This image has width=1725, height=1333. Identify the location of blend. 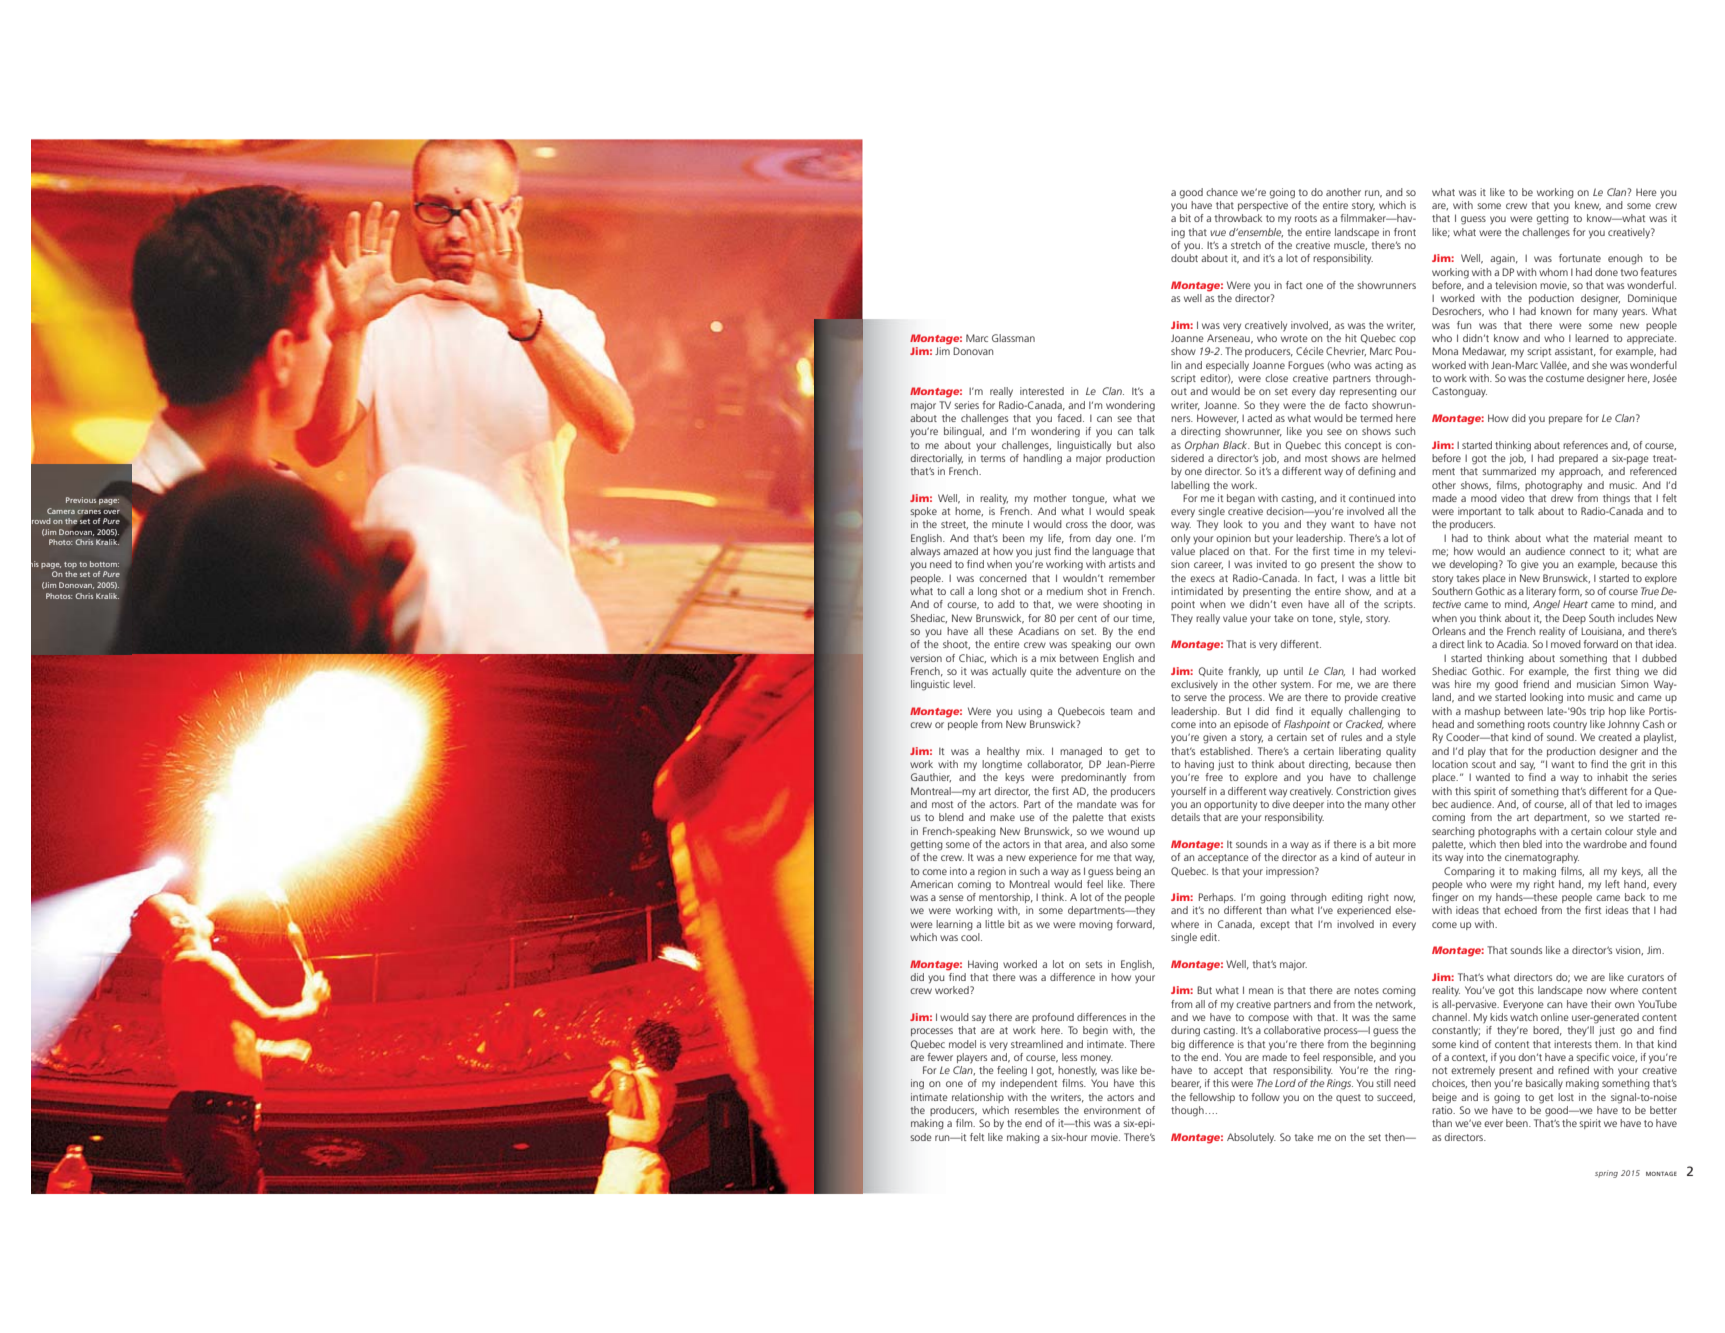
(951, 817).
